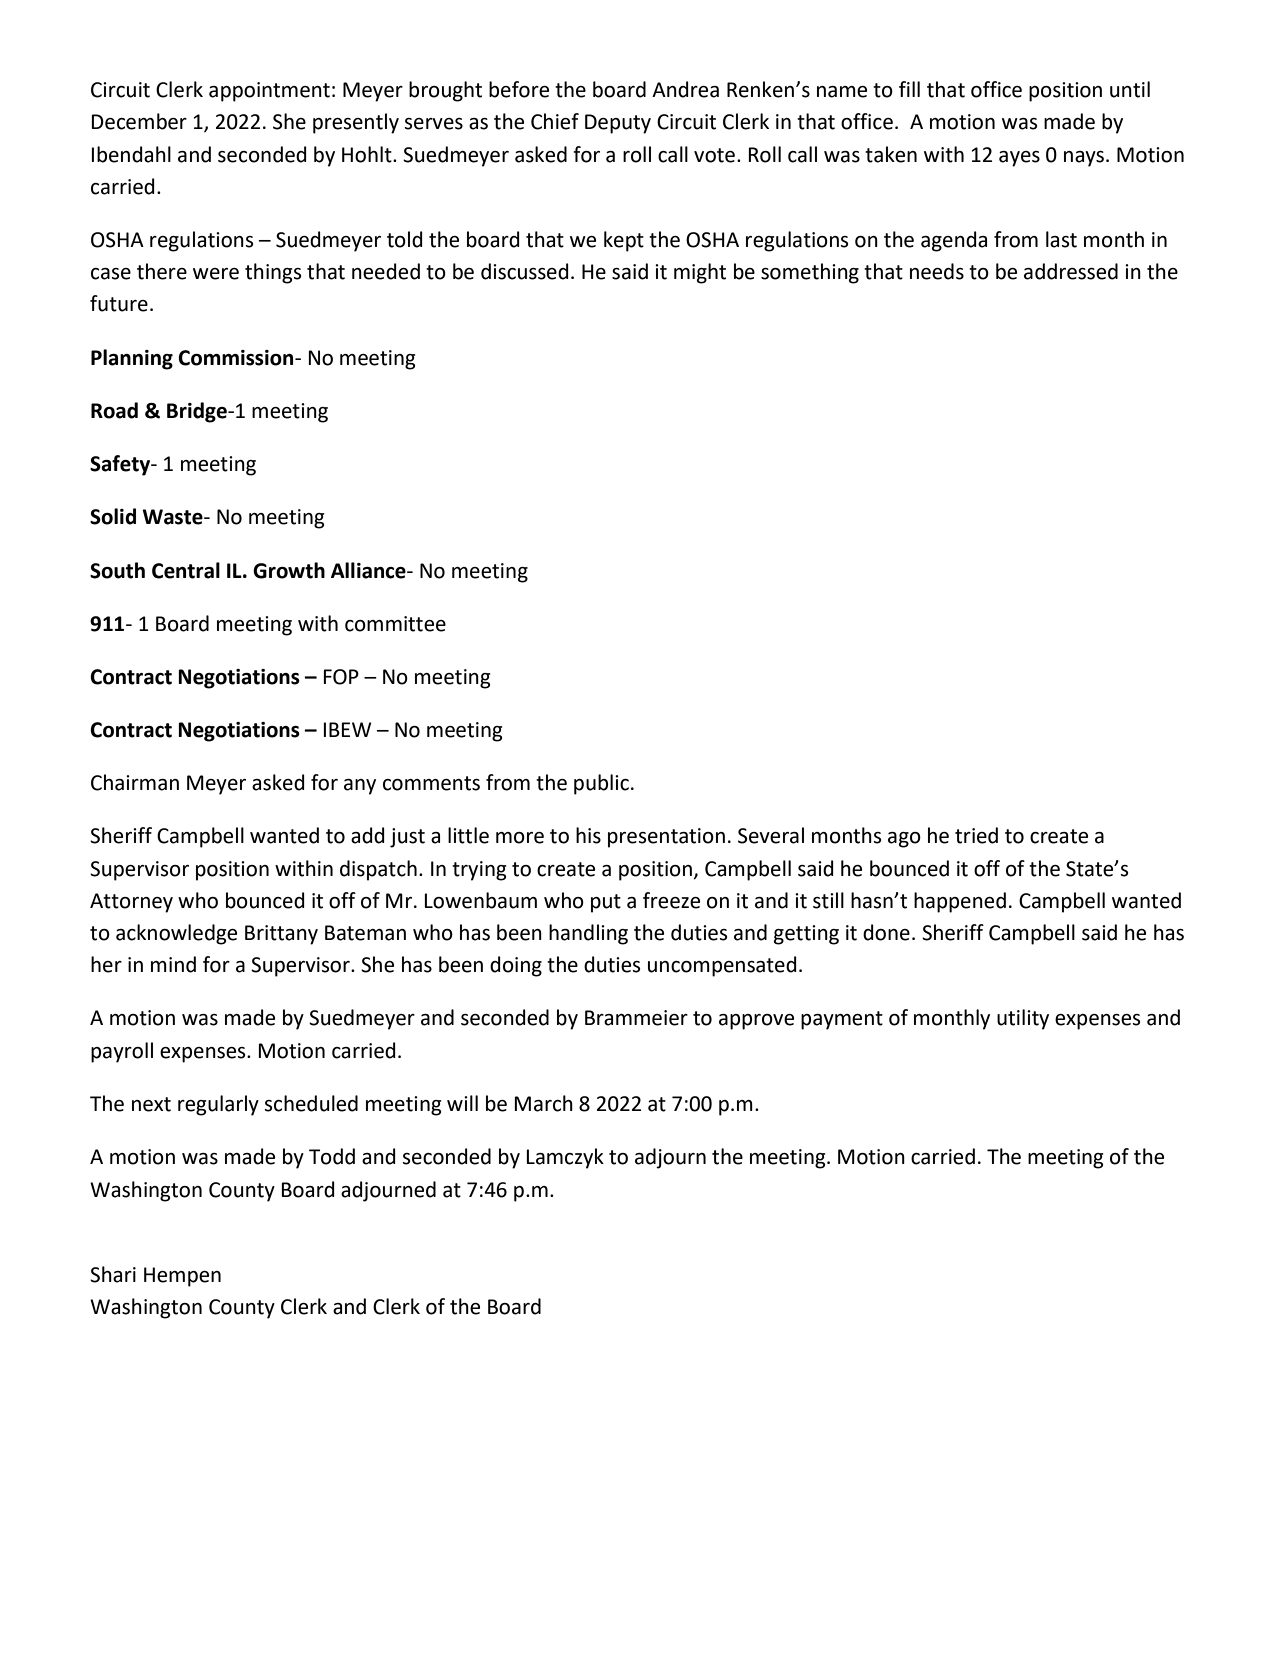 The image size is (1279, 1655). What do you see at coordinates (1019, 159) in the page?
I see `ayes` at bounding box center [1019, 159].
